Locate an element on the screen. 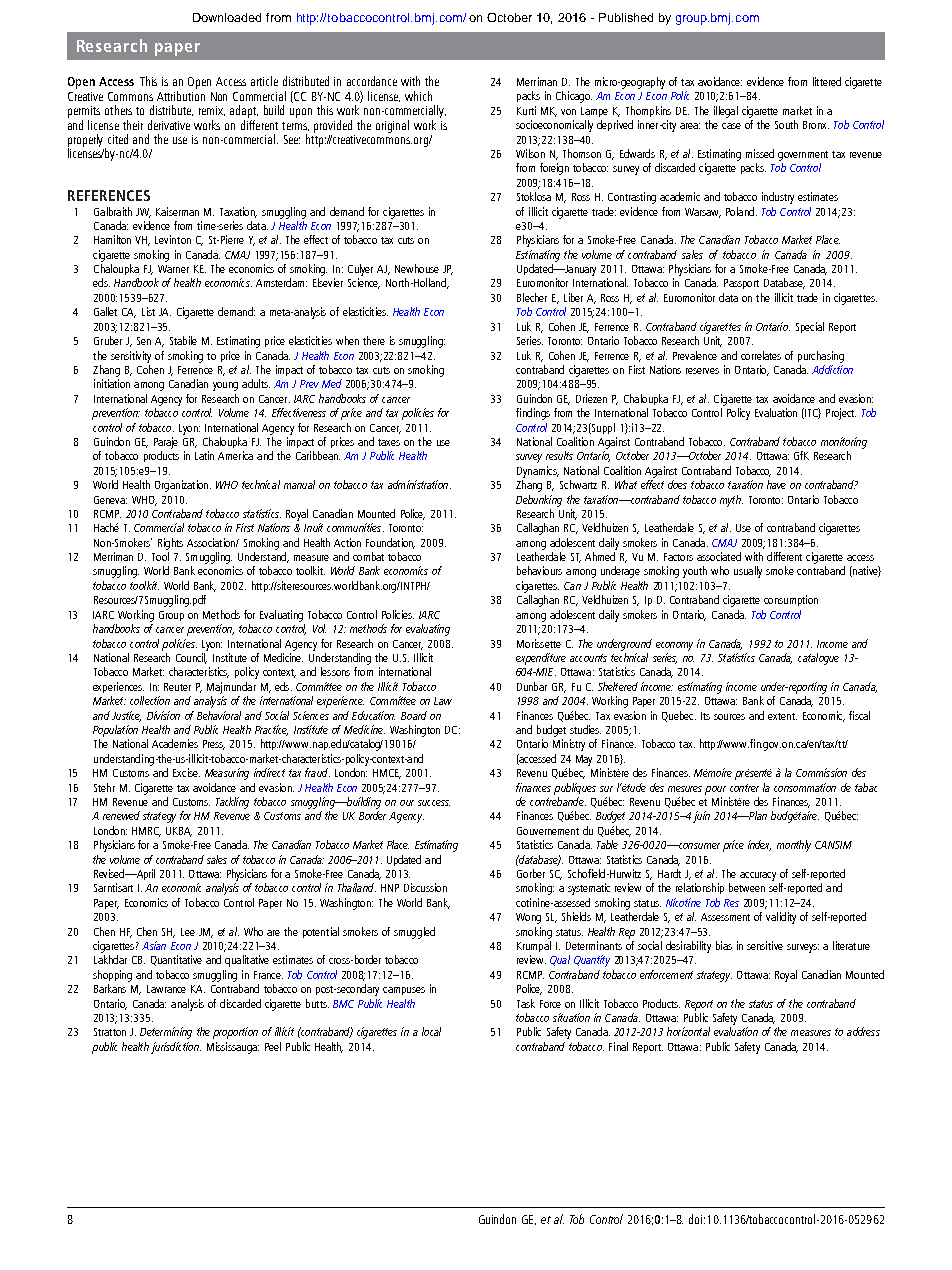 The image size is (952, 1270). Determining is located at coordinates (166, 1033).
